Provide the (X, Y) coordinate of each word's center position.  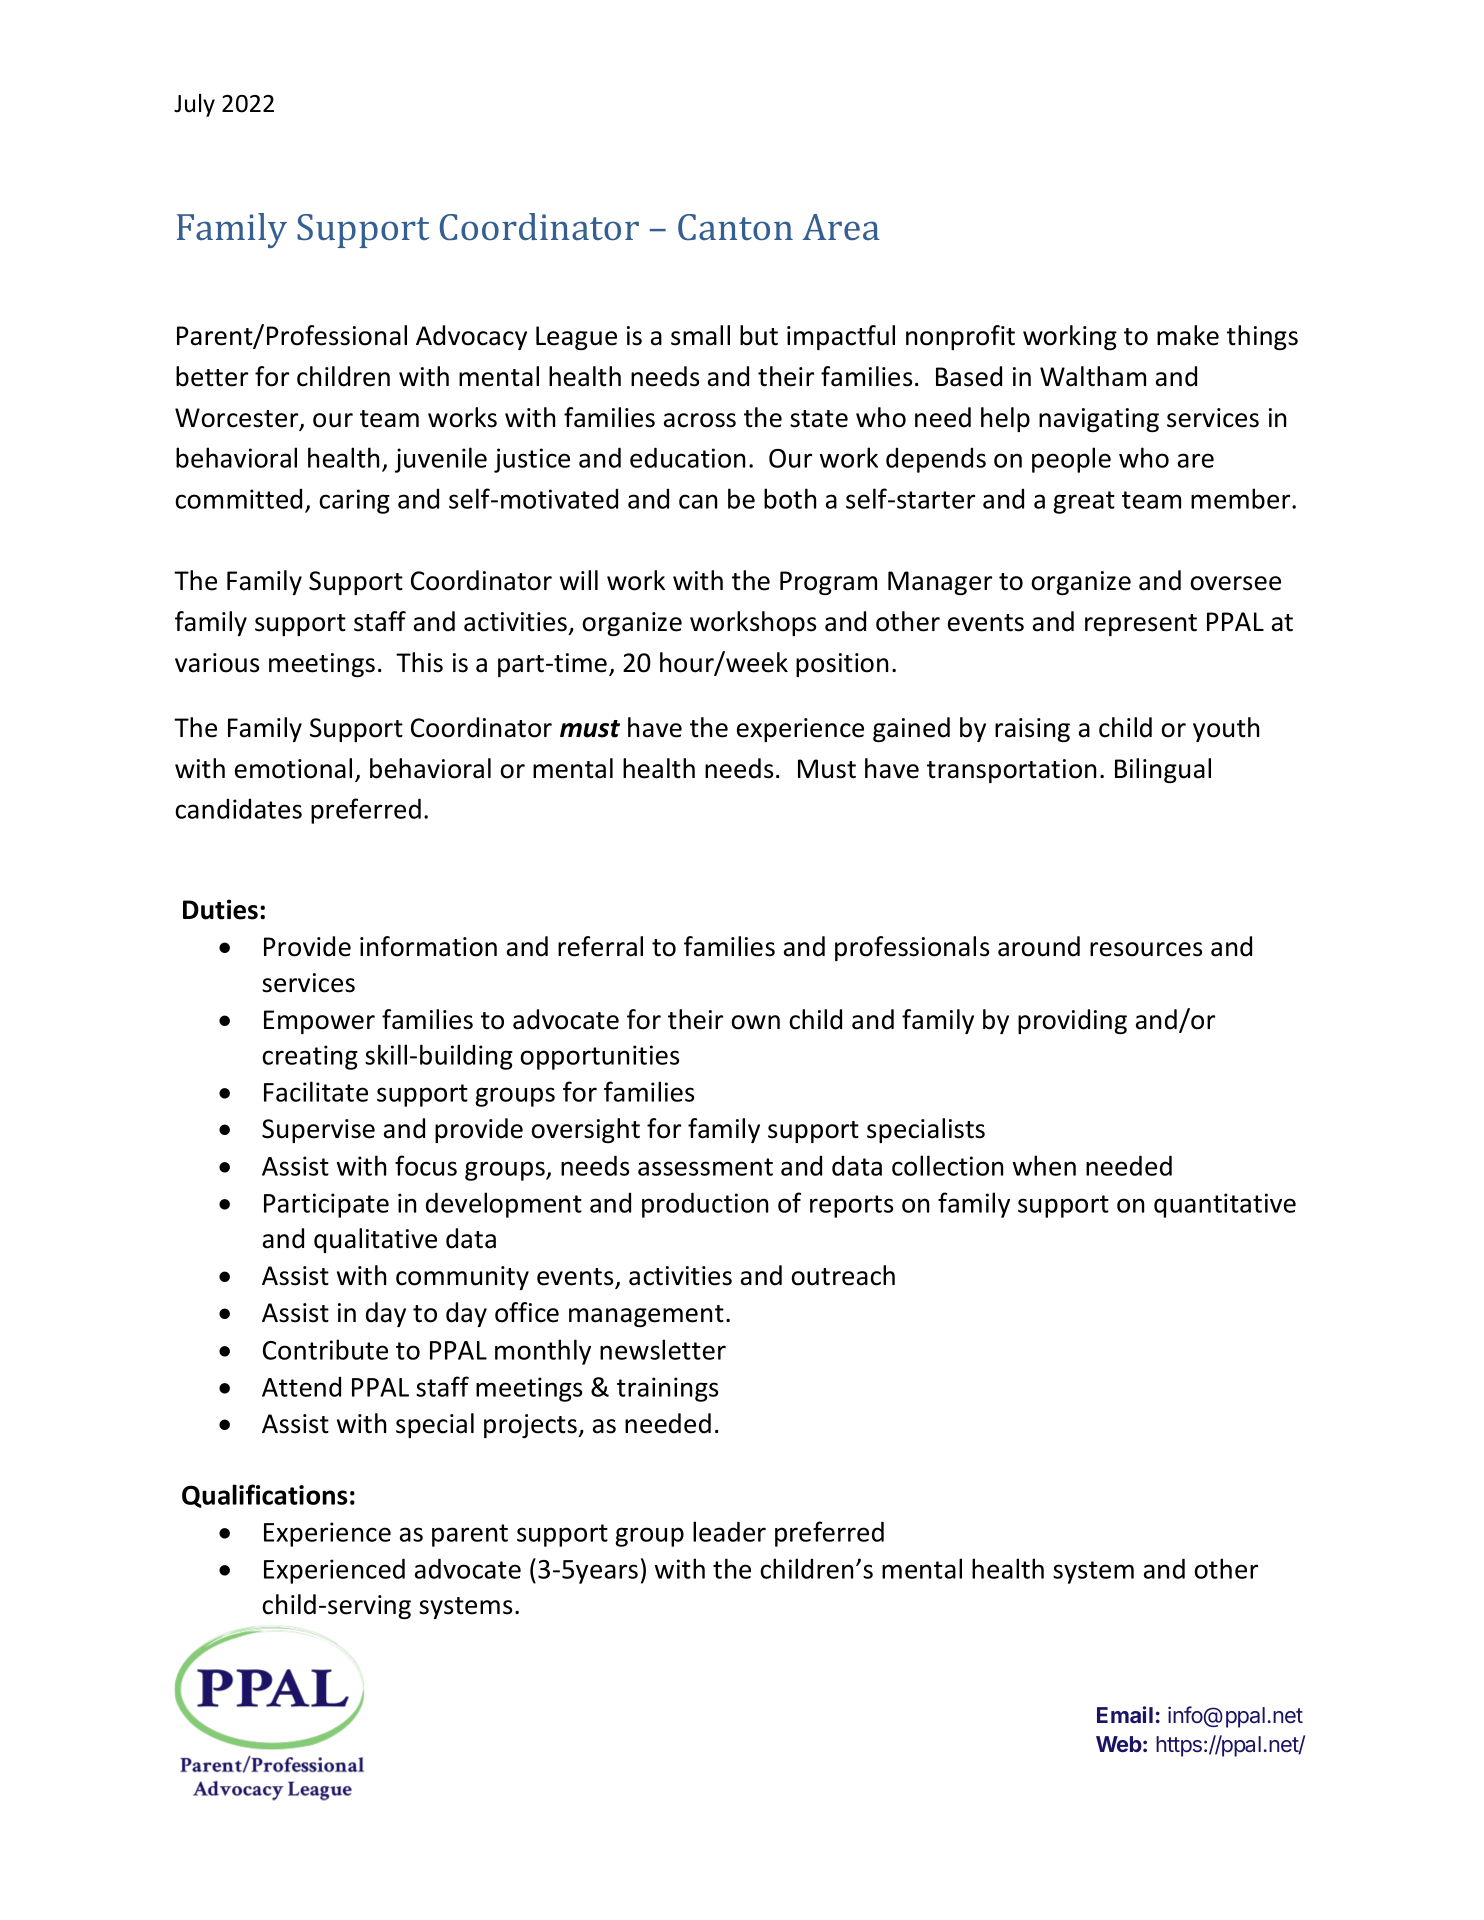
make (1188, 335)
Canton (735, 227)
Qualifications (265, 1496)
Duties (222, 909)
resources (1146, 949)
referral (600, 946)
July (194, 105)
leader (729, 1531)
